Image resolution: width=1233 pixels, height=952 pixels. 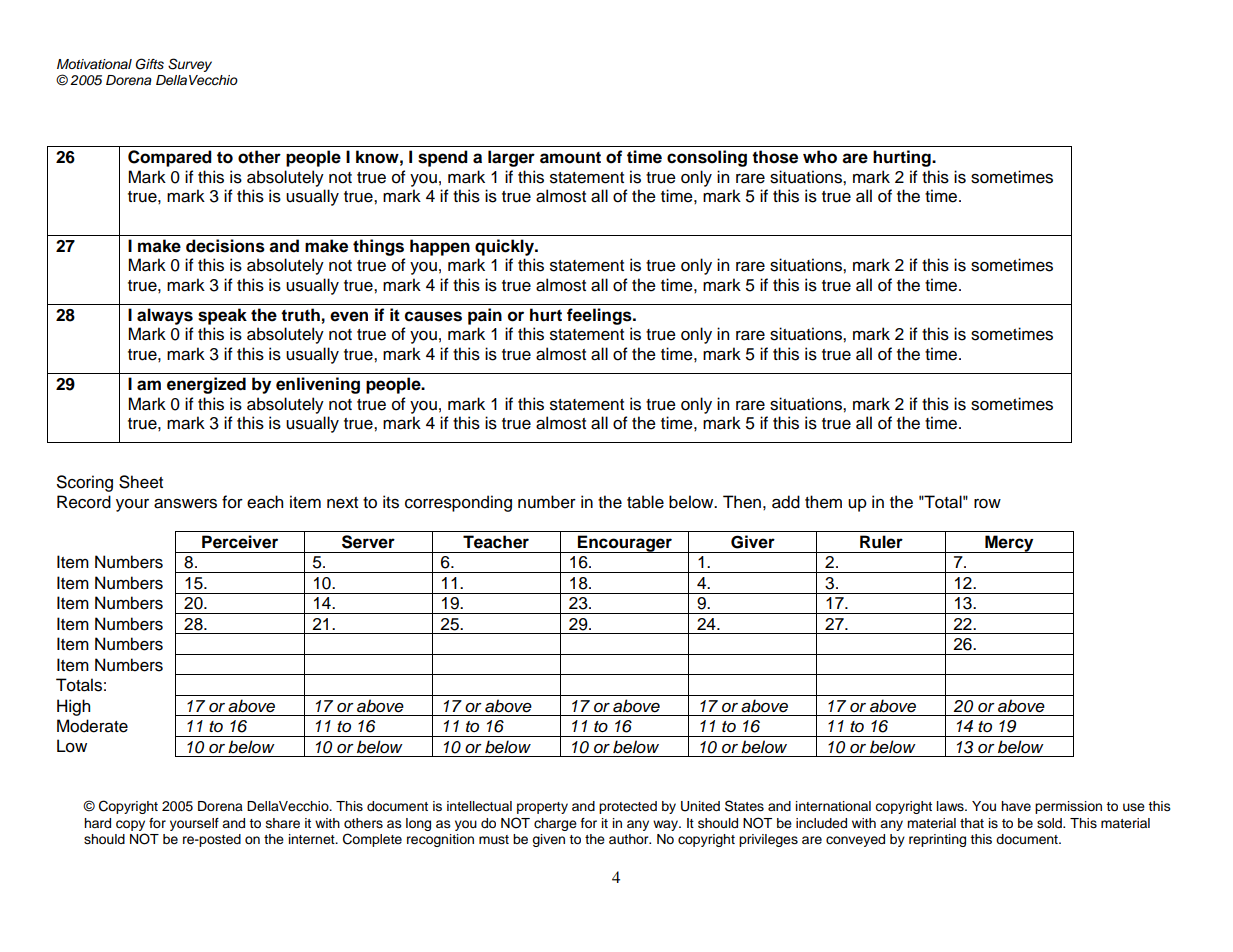 What do you see at coordinates (987, 504) in the document?
I see `row` at bounding box center [987, 504].
